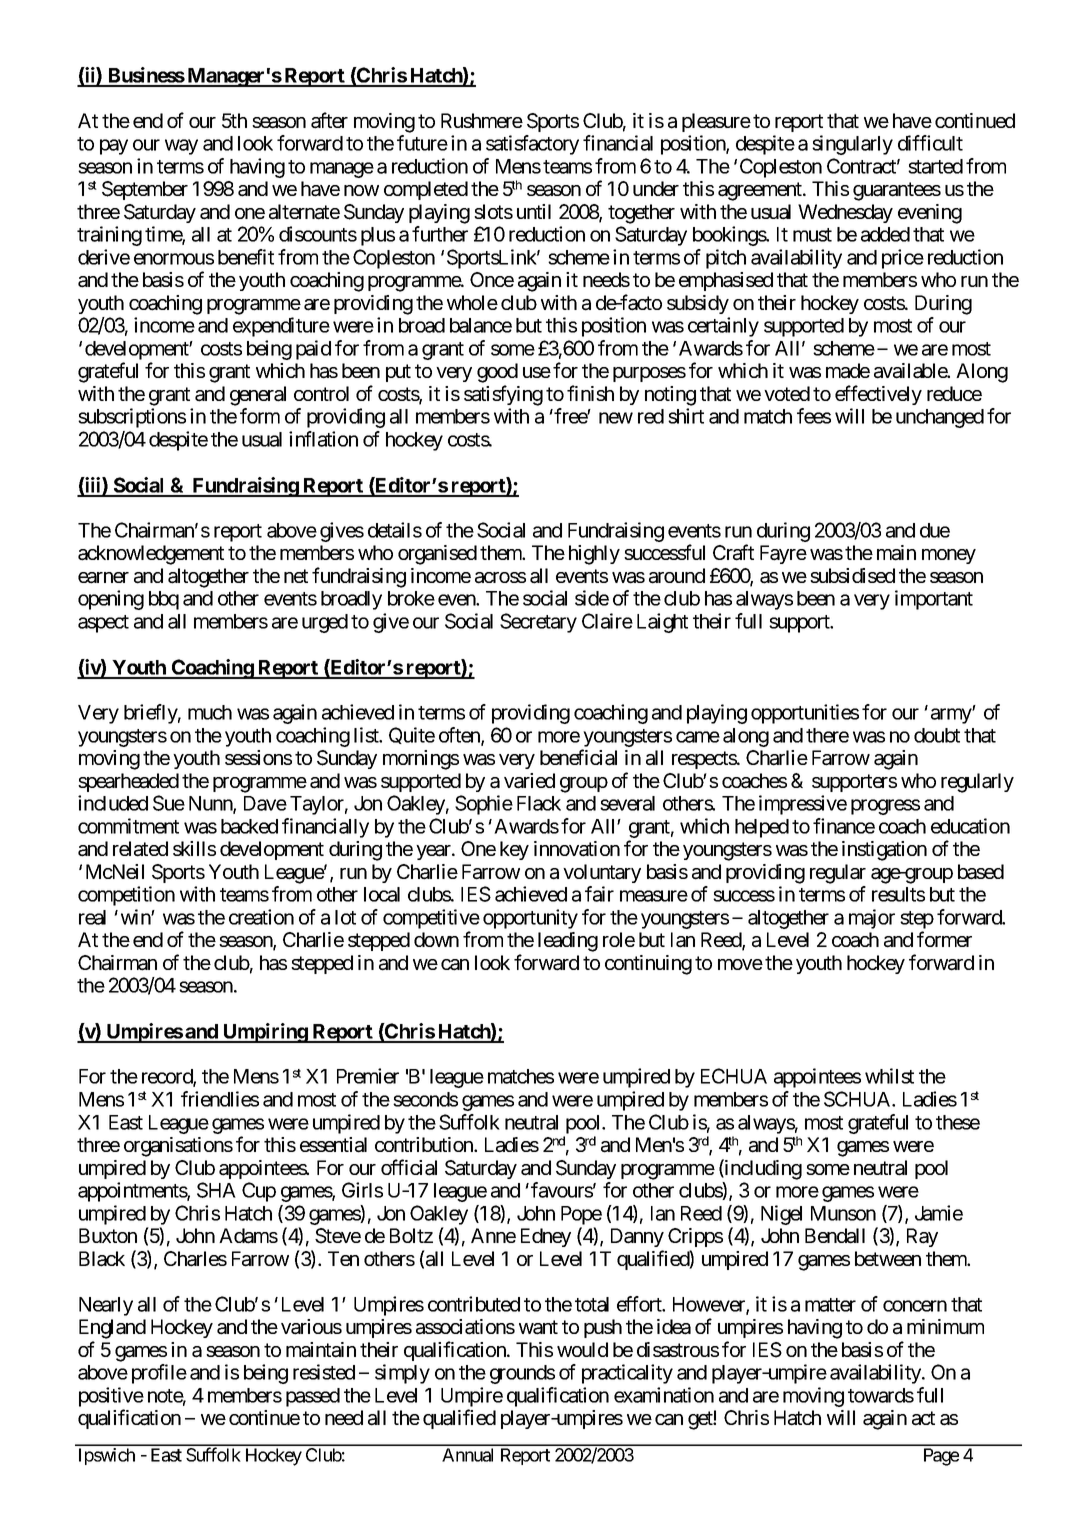  I want to click on singularly, so click(852, 145).
